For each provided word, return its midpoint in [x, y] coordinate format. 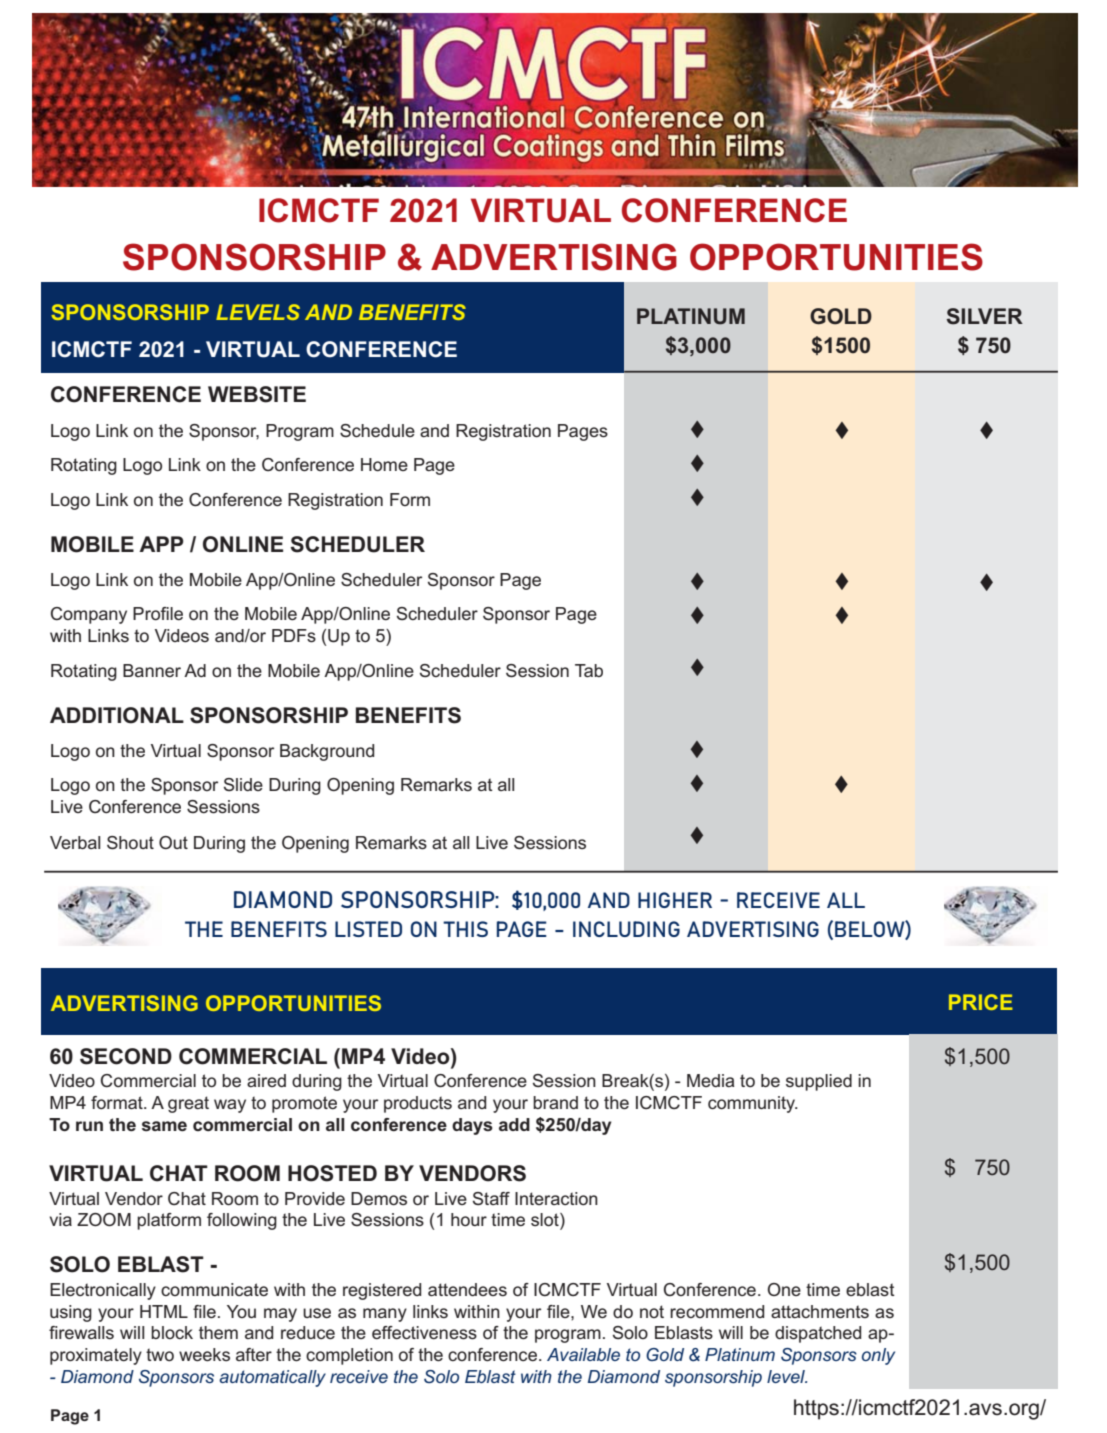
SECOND [126, 1056]
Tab [589, 670]
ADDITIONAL [117, 715]
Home [384, 464]
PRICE [981, 1002]
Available [583, 1354]
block [172, 1332]
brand [555, 1102]
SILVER [985, 316]
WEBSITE [257, 394]
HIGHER [675, 900]
